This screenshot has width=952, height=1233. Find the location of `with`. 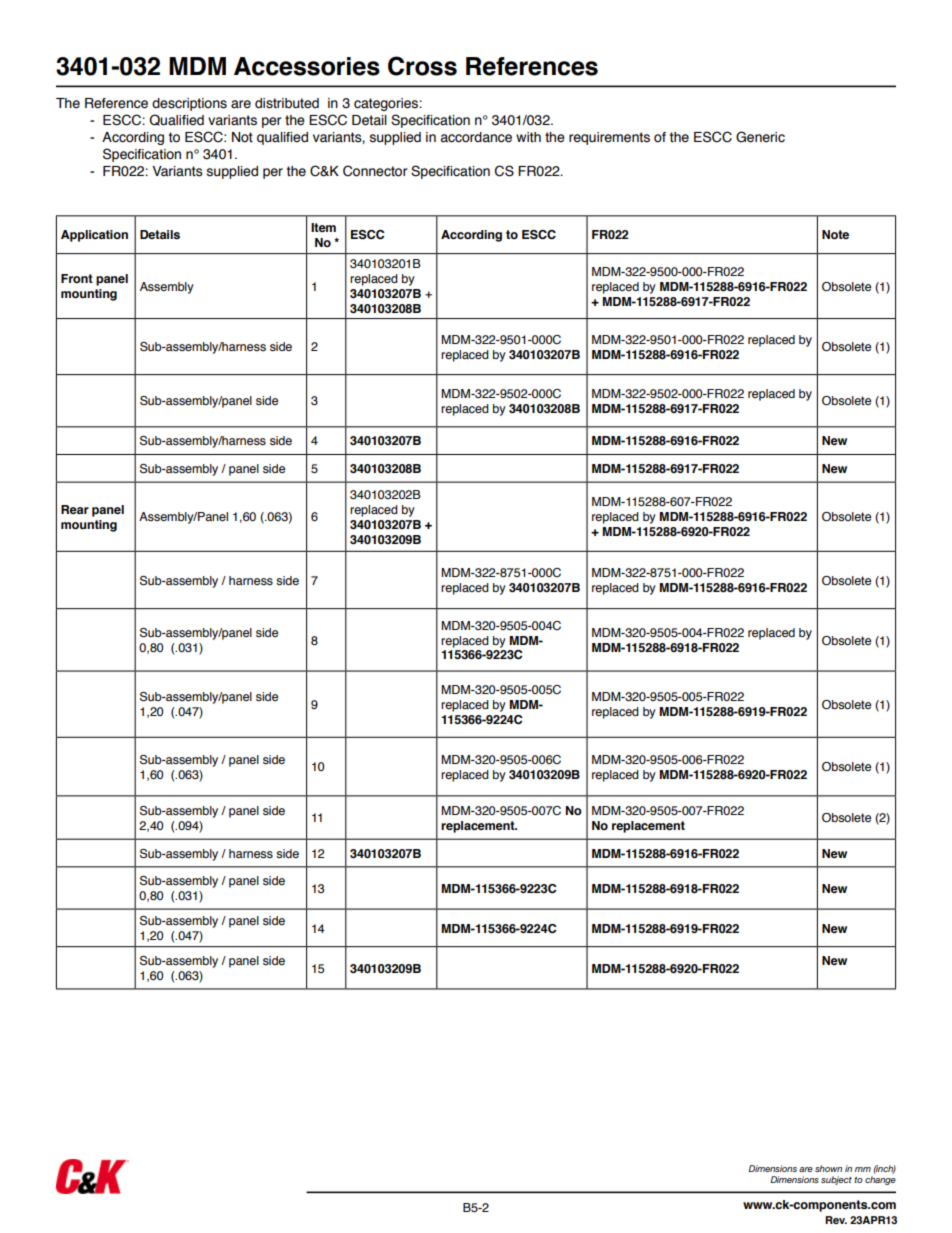

with is located at coordinates (528, 137).
